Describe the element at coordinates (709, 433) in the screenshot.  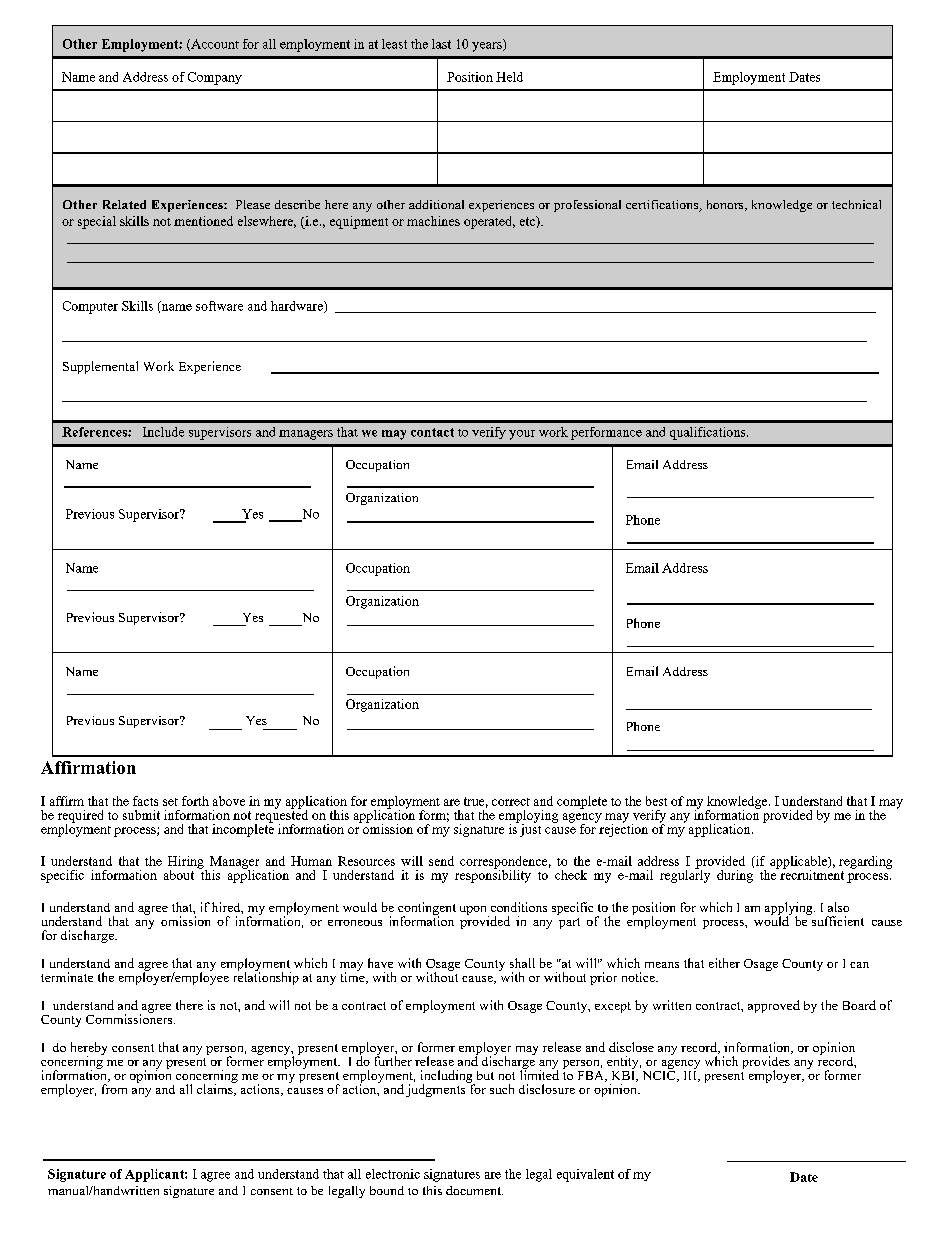
I see `qualifications` at that location.
